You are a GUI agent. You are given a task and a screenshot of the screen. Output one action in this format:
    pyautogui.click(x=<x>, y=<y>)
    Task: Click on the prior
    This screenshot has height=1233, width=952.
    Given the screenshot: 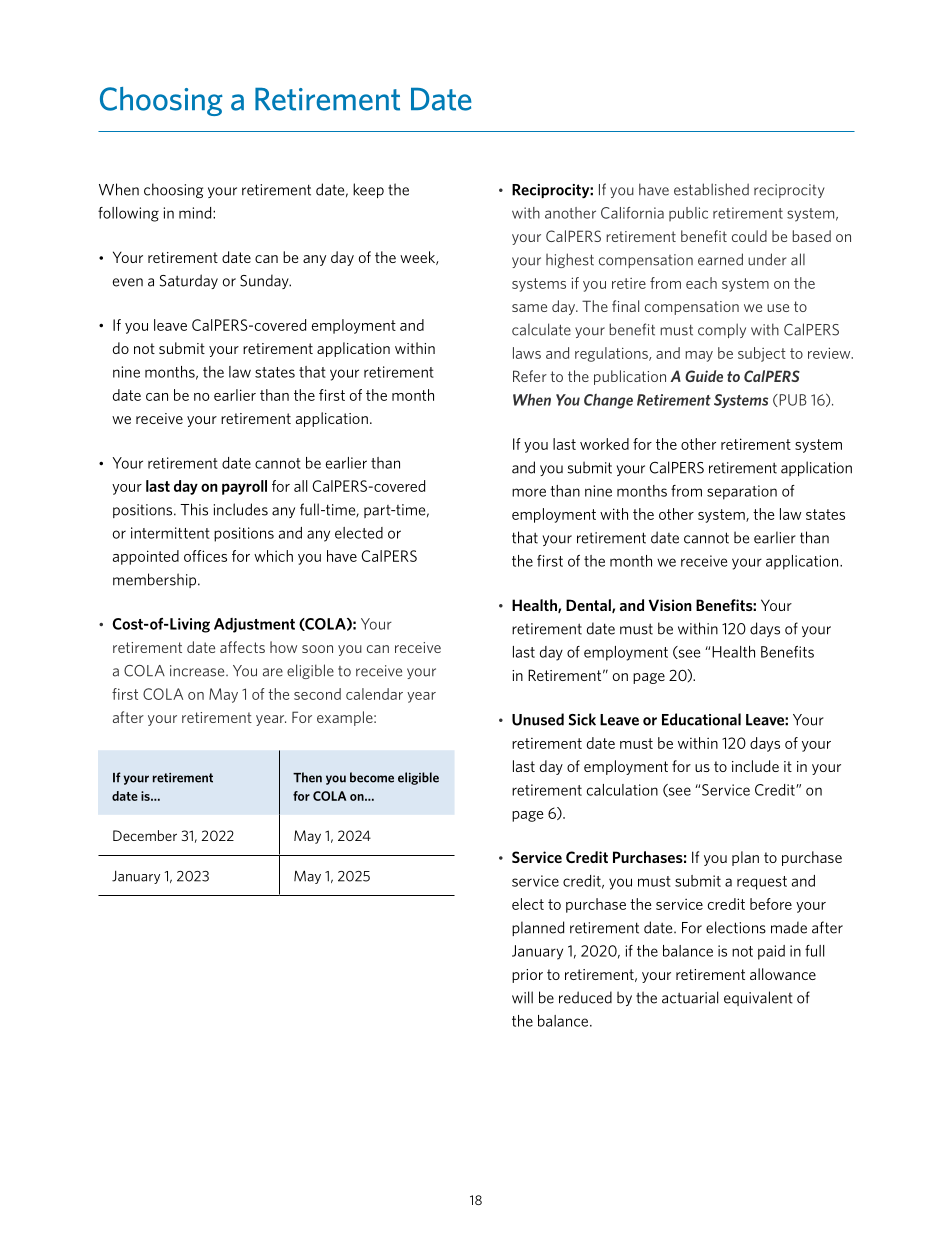 What is the action you would take?
    pyautogui.click(x=527, y=976)
